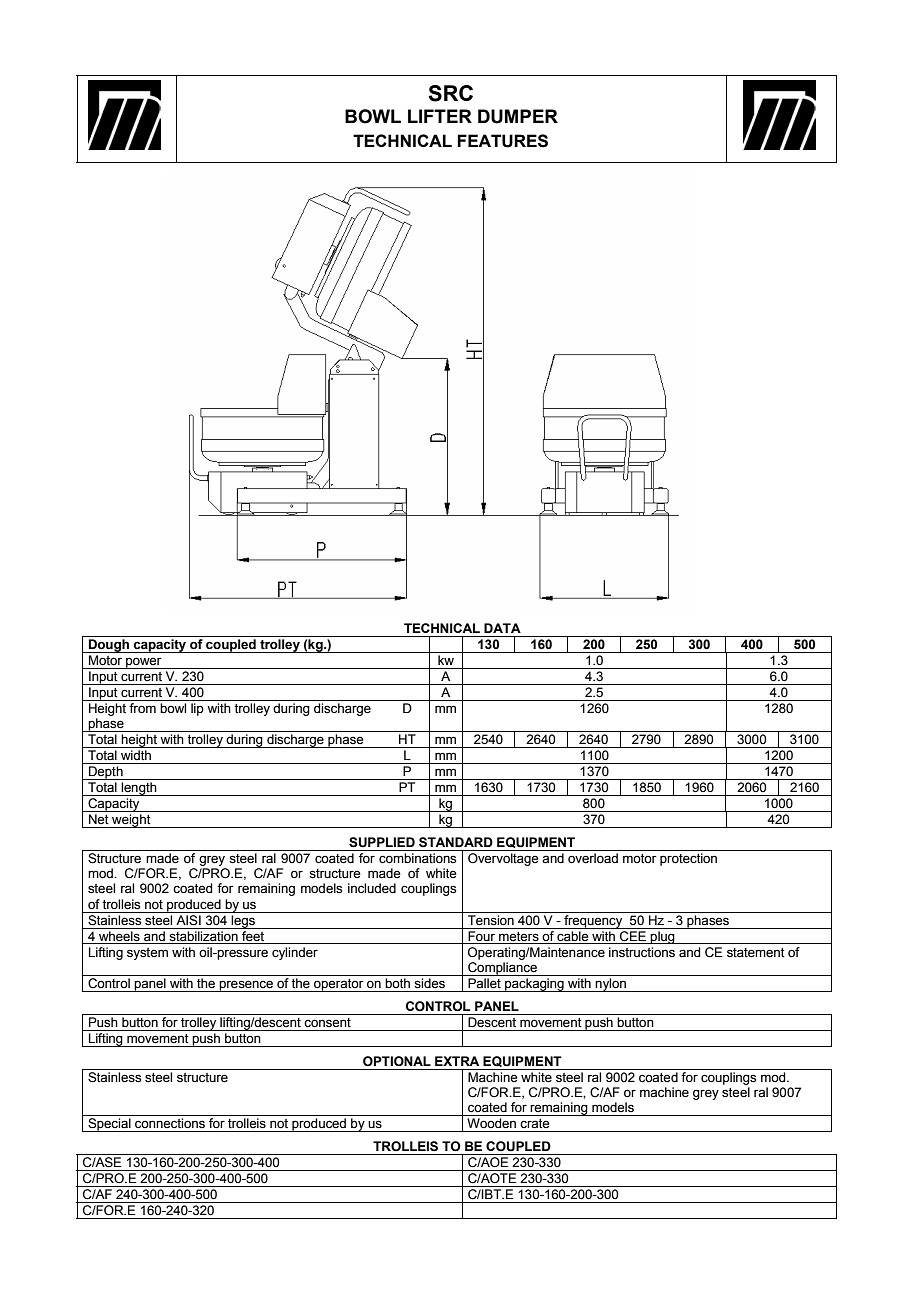 This page has width=924, height=1308. What do you see at coordinates (450, 93) in the page?
I see `SRC` at bounding box center [450, 93].
